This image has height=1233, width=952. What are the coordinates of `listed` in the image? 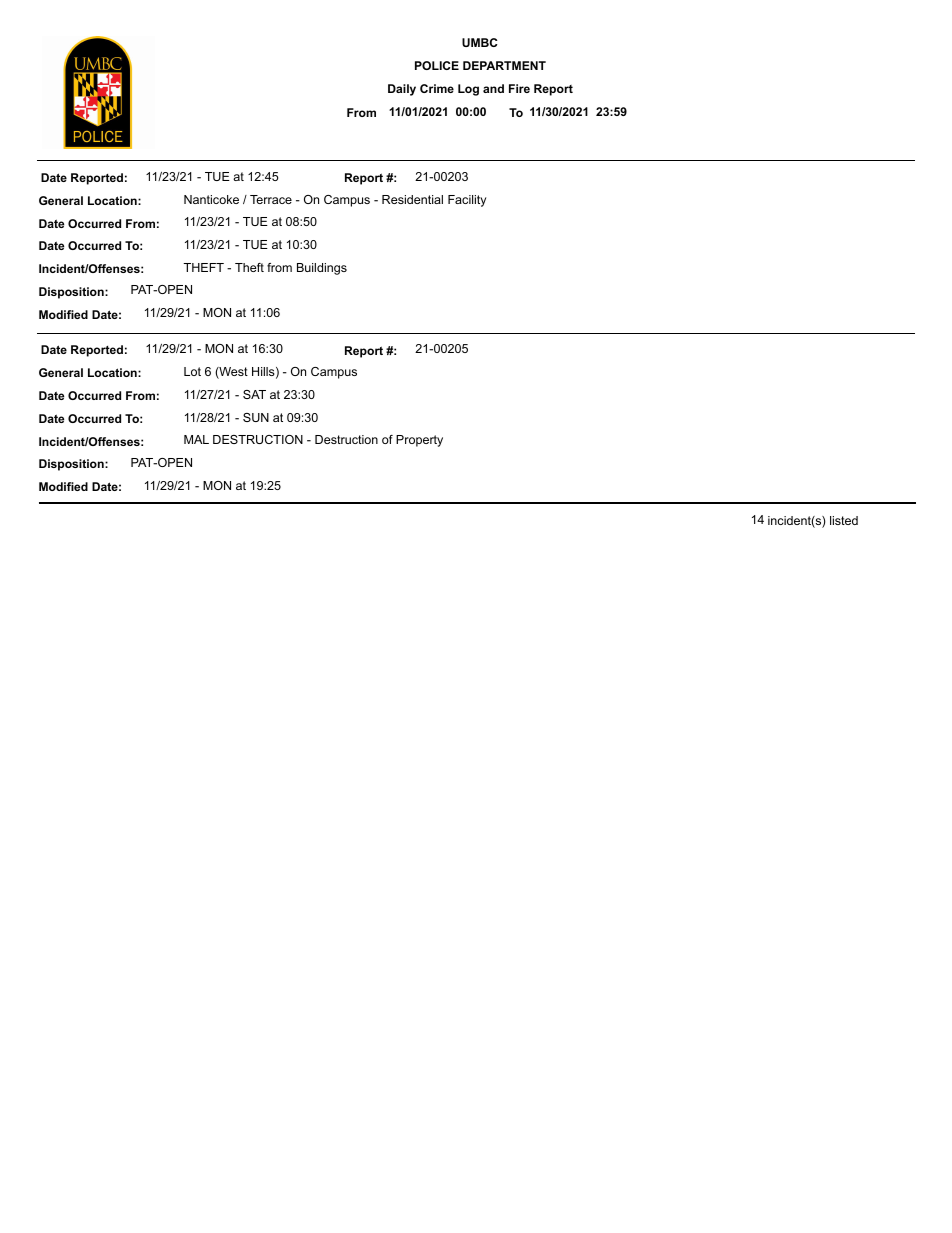 It's located at (844, 520).
